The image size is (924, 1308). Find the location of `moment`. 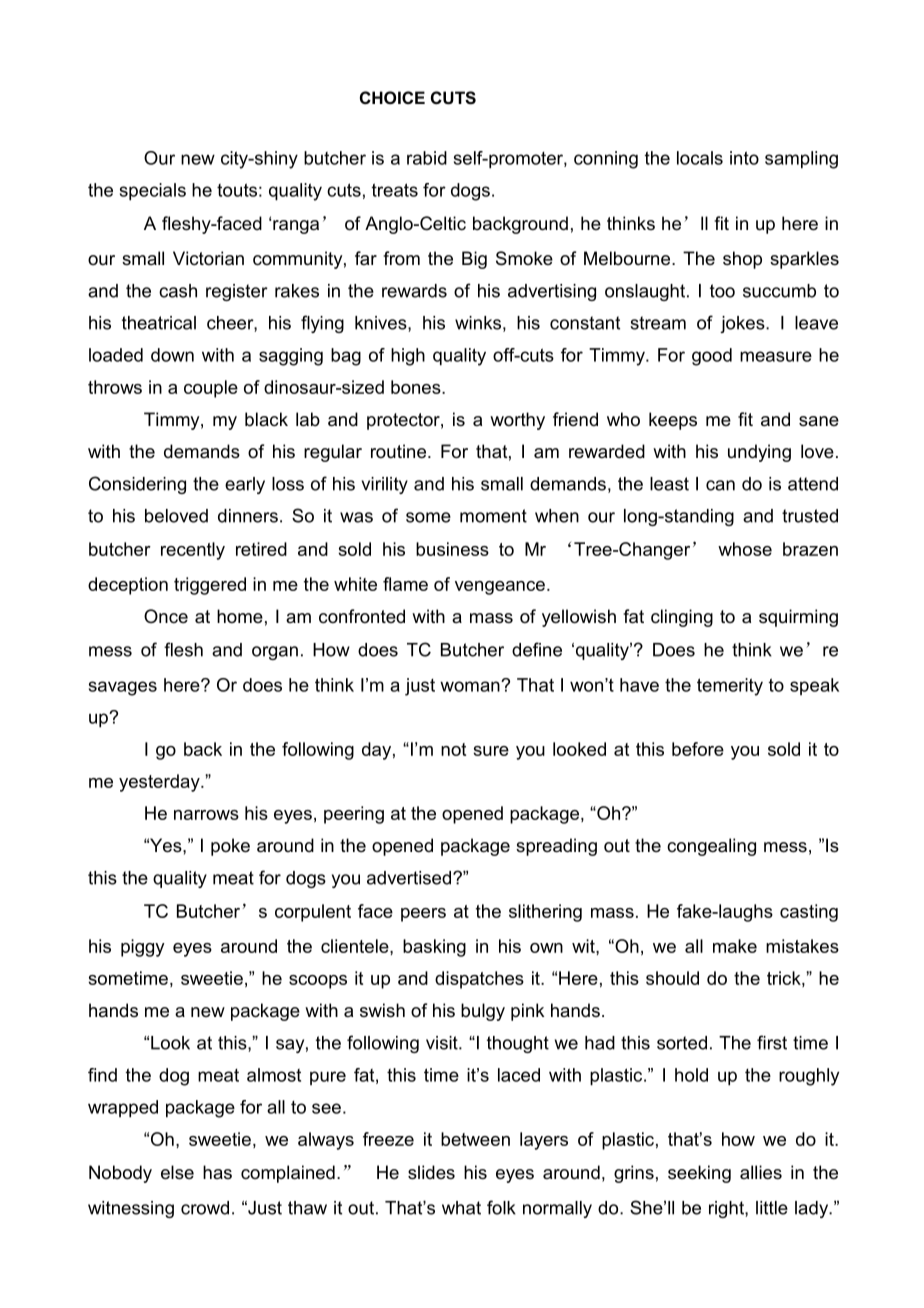

moment is located at coordinates (493, 516).
